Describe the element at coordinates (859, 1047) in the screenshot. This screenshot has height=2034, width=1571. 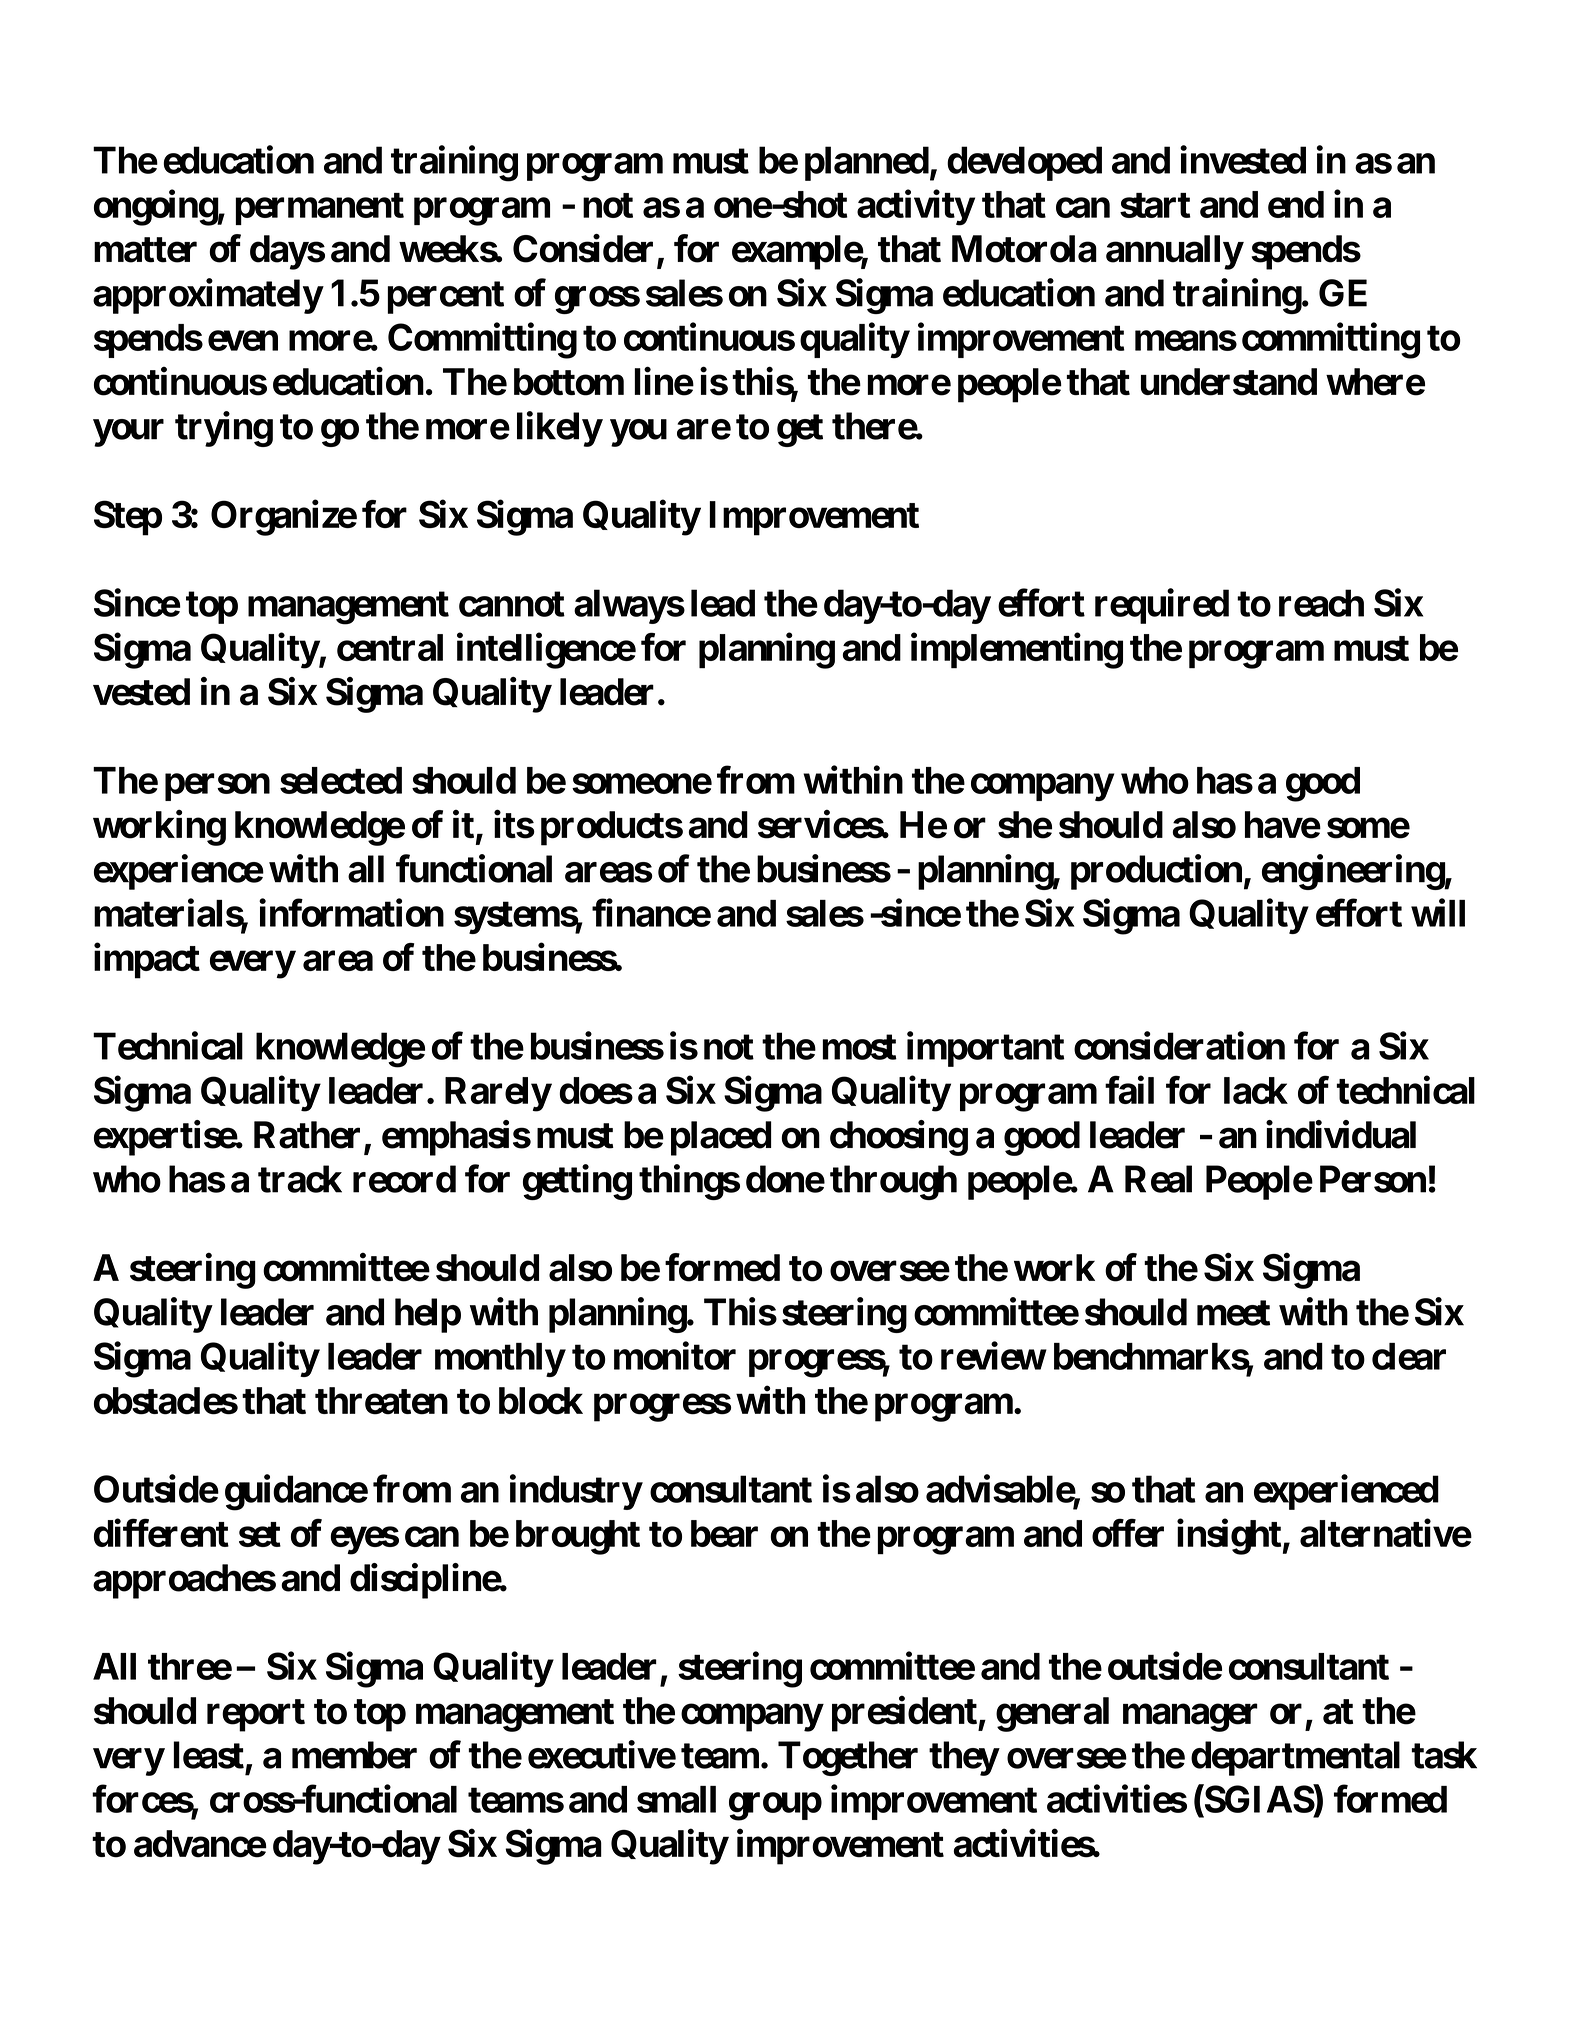
I see `most` at that location.
